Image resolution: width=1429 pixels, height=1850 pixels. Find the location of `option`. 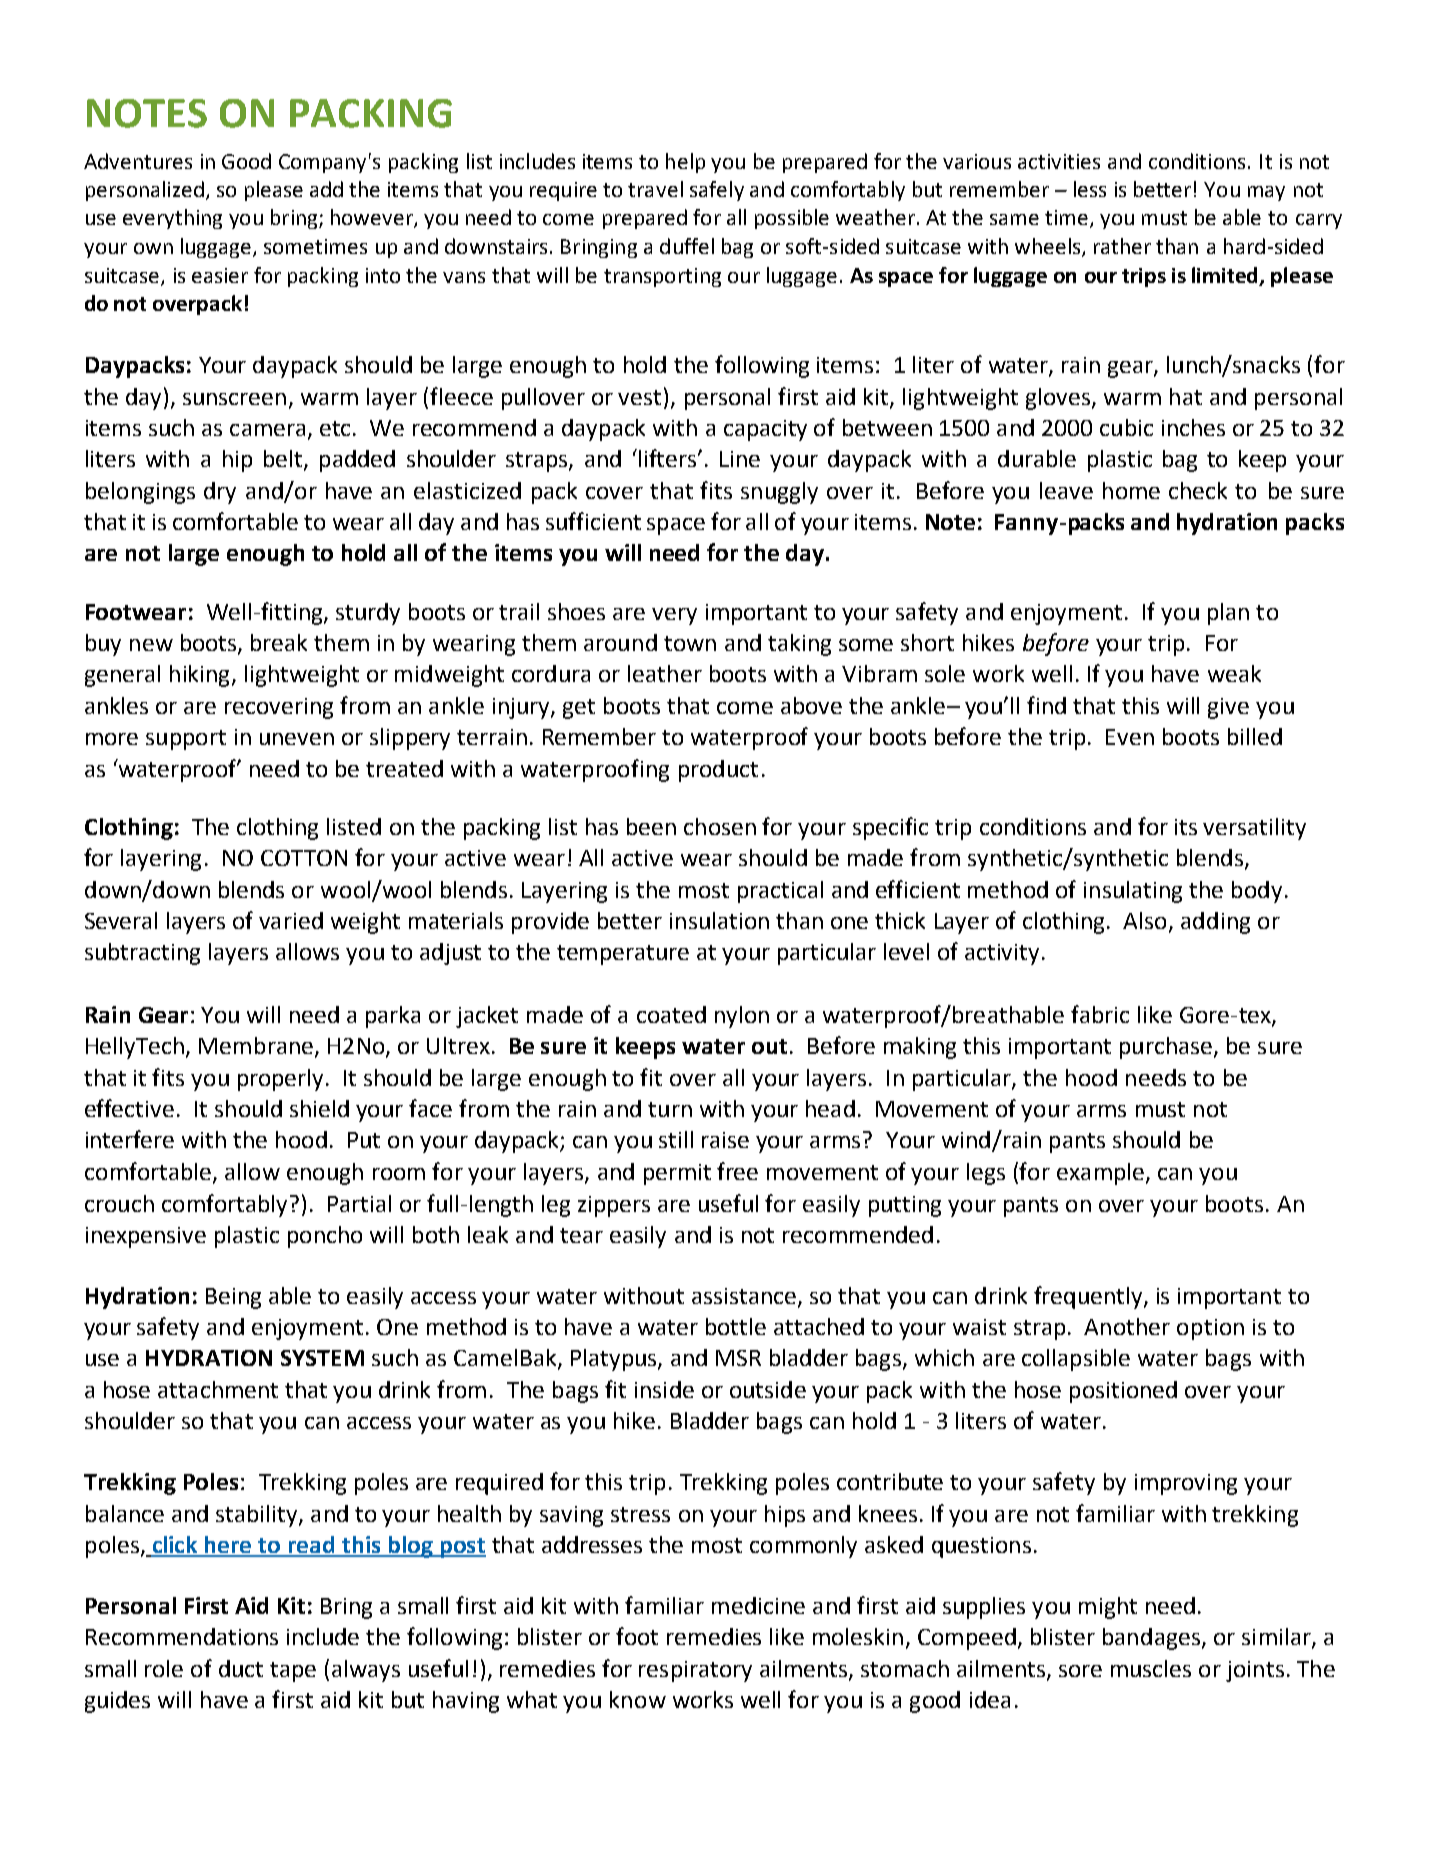

option is located at coordinates (1210, 1329).
